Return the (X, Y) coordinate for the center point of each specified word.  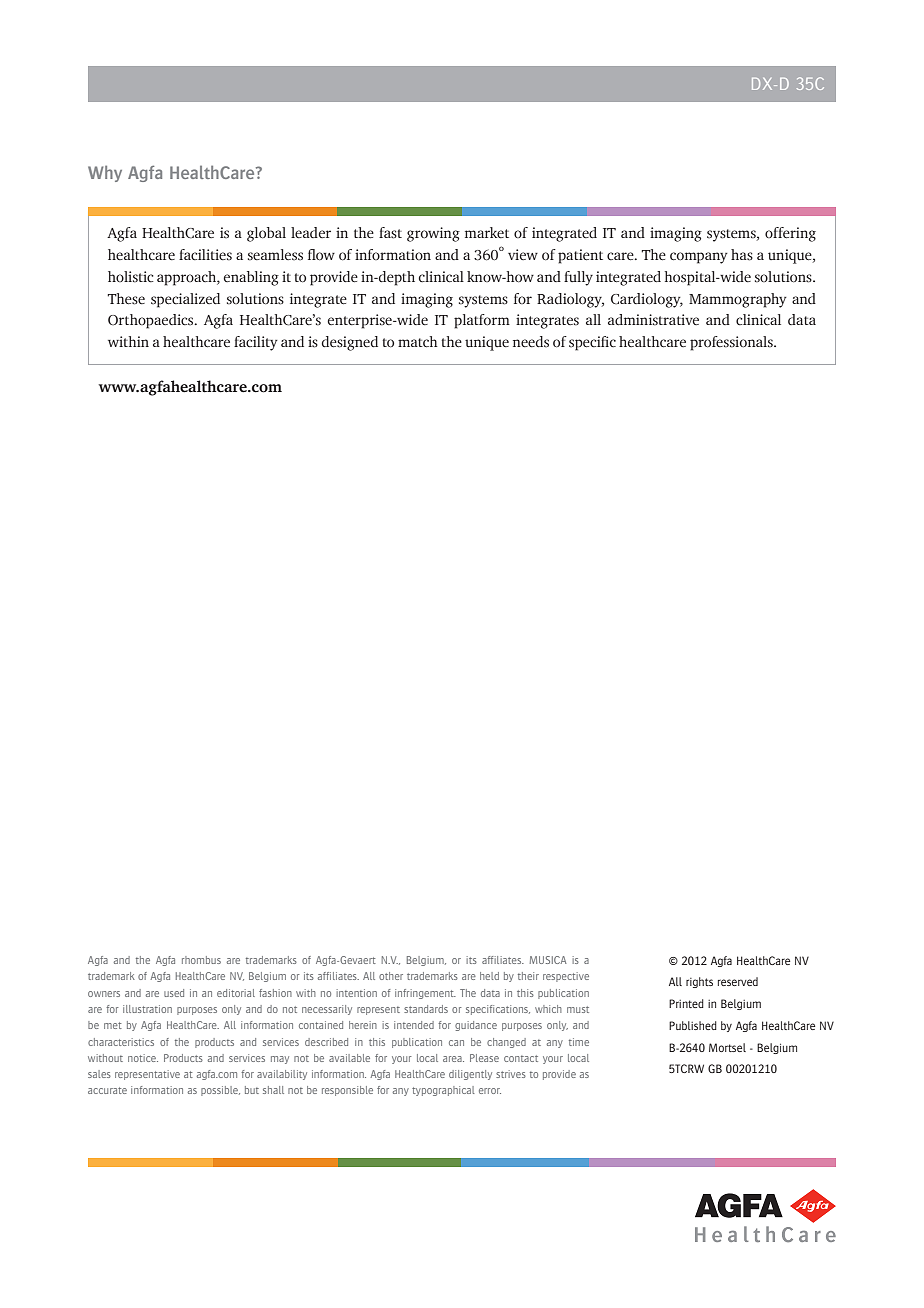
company (699, 258)
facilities (205, 255)
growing (433, 234)
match (418, 342)
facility (256, 343)
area (453, 1059)
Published (693, 1025)
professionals (732, 343)
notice (143, 1058)
